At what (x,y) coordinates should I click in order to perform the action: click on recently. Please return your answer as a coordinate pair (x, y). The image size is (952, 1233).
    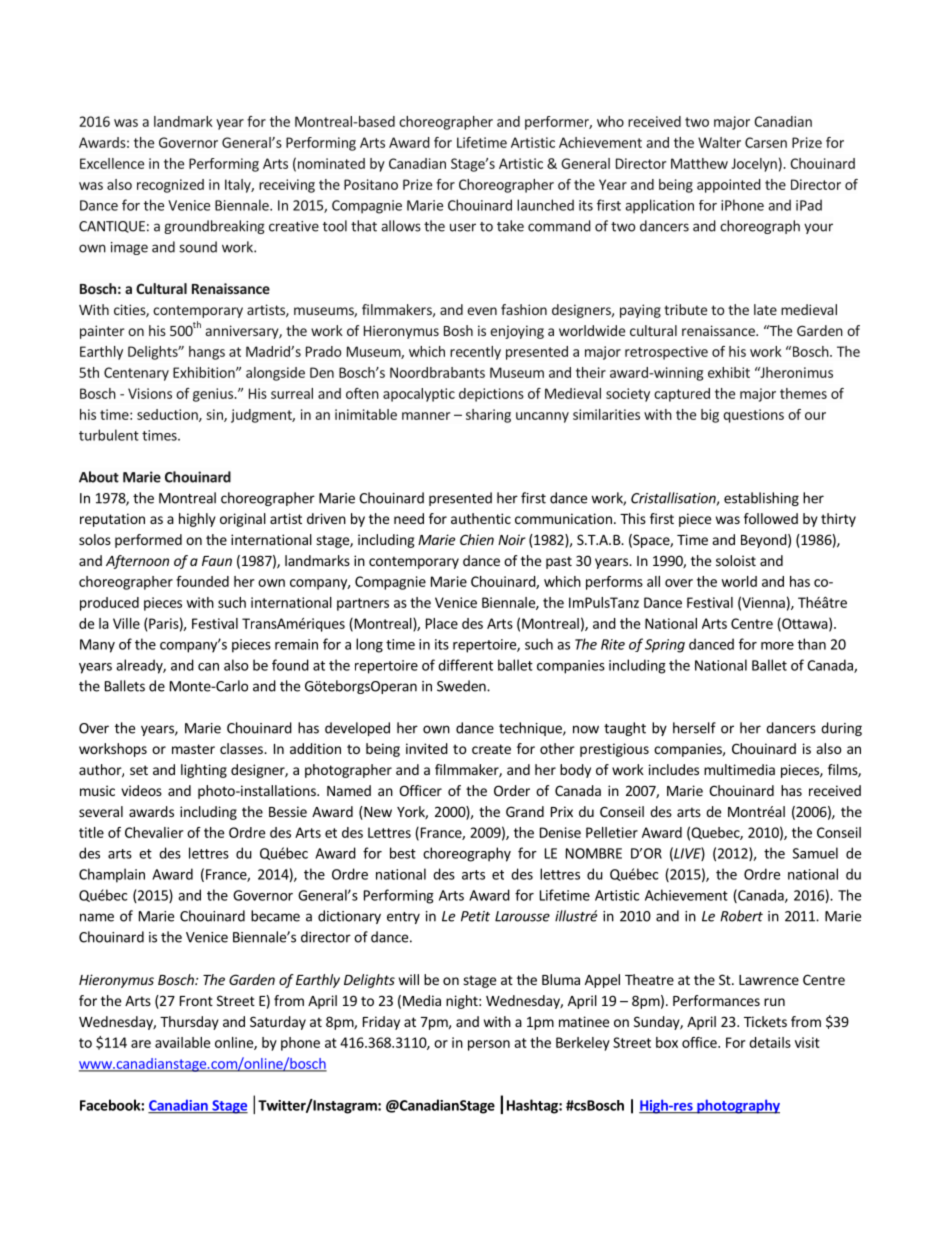
    Looking at the image, I should click on (475, 353).
